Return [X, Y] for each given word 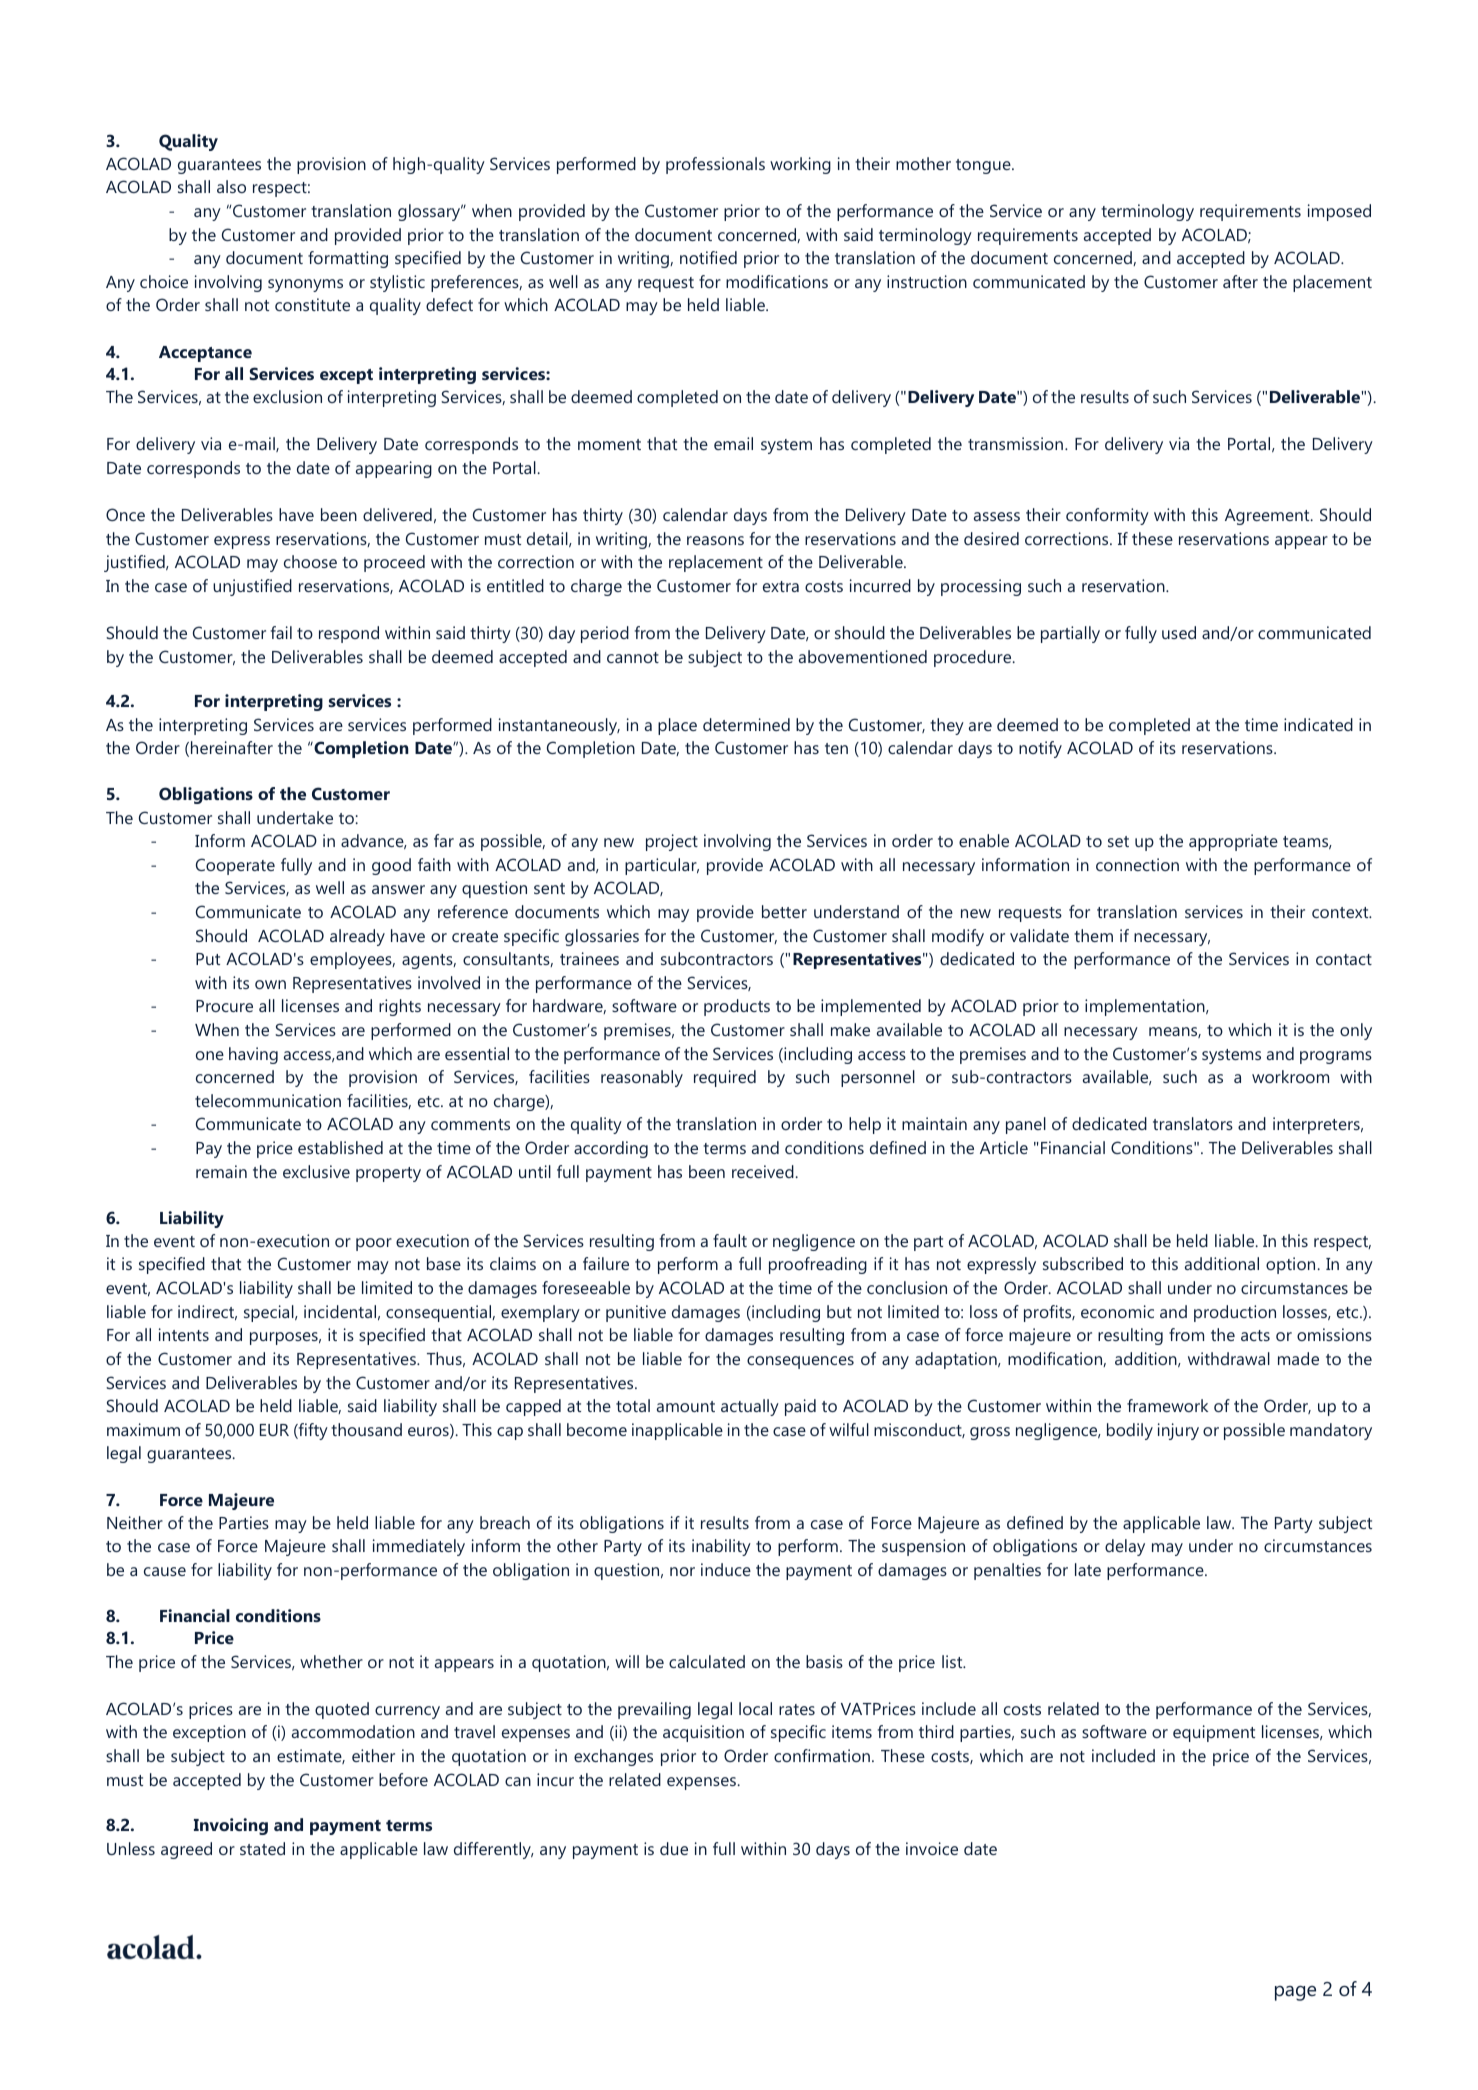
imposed [1339, 212]
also [231, 186]
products [737, 1007]
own [270, 984]
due [674, 1848]
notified [708, 257]
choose [310, 561]
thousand [366, 1429]
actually [750, 1407]
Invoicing [231, 1826]
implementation [1146, 1007]
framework [1167, 1405]
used [1179, 632]
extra [781, 586]
